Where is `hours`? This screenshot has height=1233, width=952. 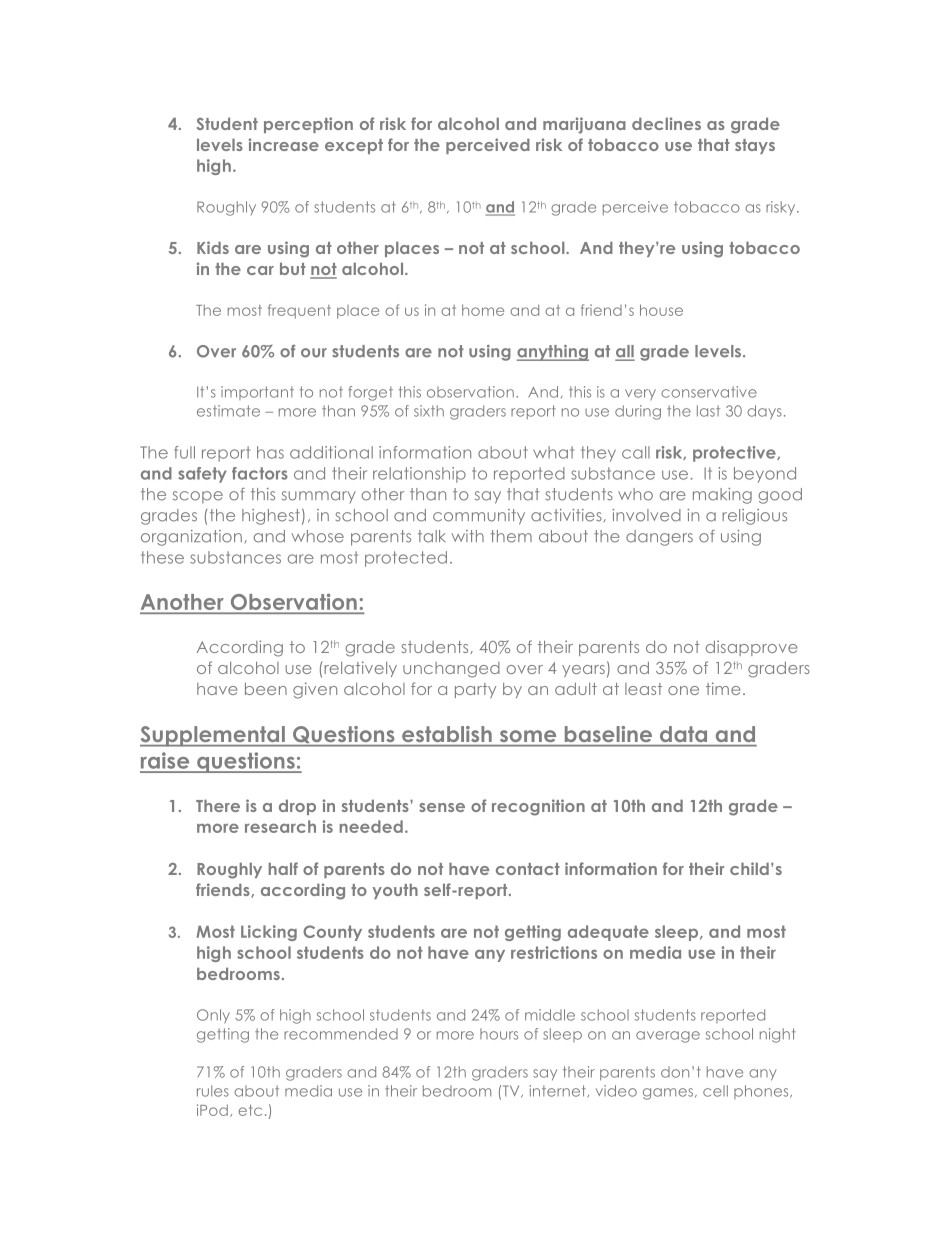
hours is located at coordinates (499, 1034).
